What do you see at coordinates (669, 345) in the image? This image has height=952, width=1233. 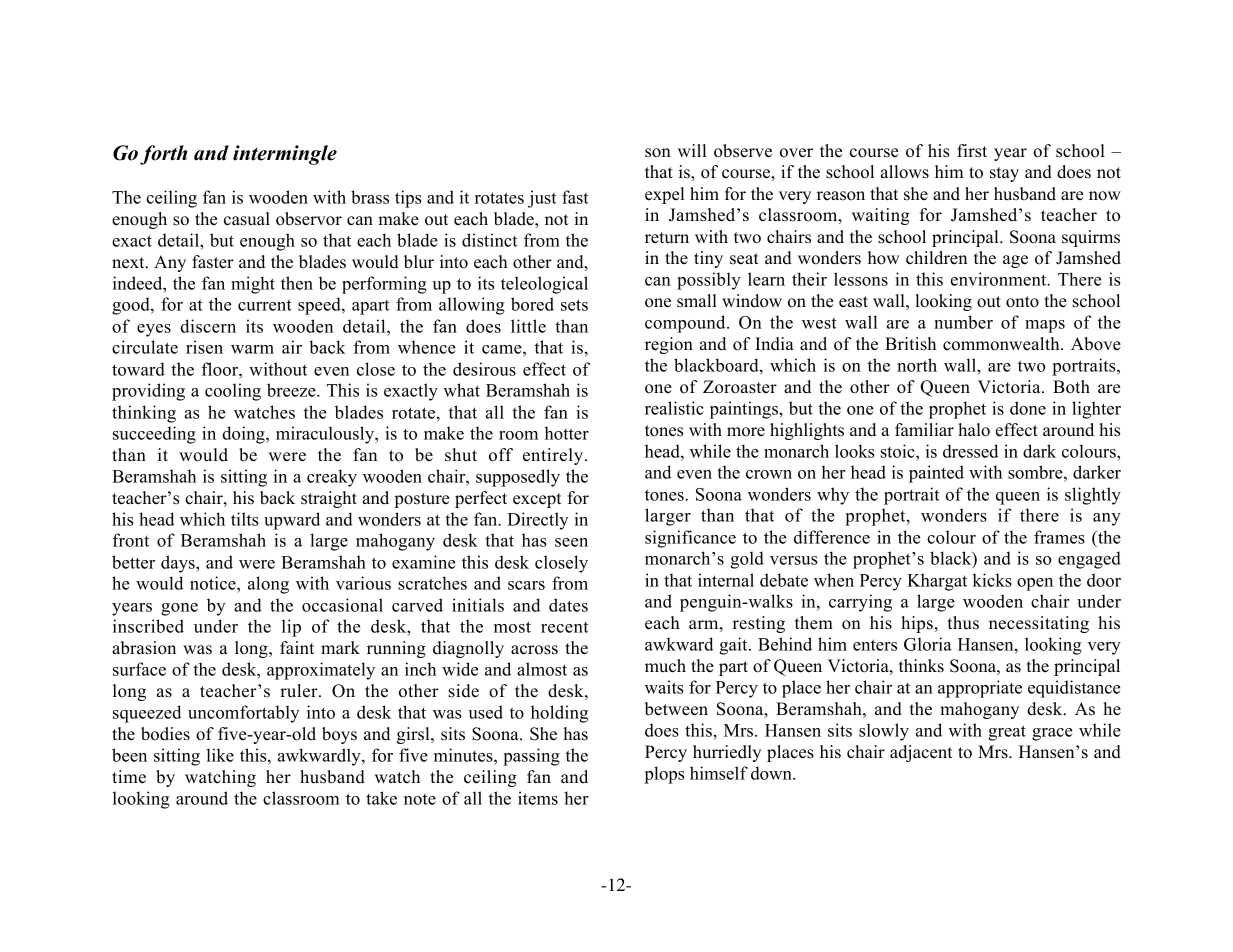 I see `region` at bounding box center [669, 345].
